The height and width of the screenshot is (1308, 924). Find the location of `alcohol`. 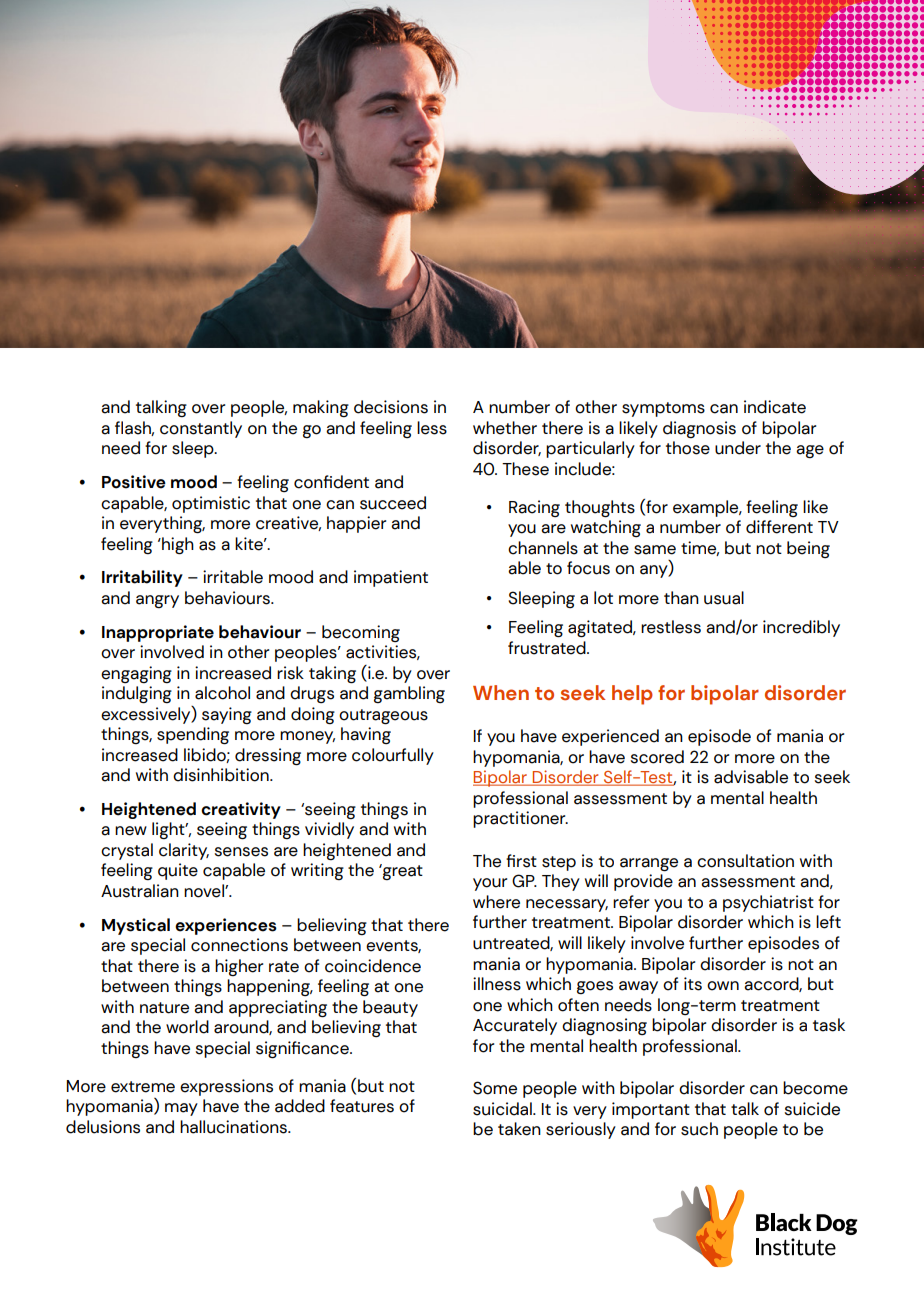

alcohol is located at coordinates (222, 693).
